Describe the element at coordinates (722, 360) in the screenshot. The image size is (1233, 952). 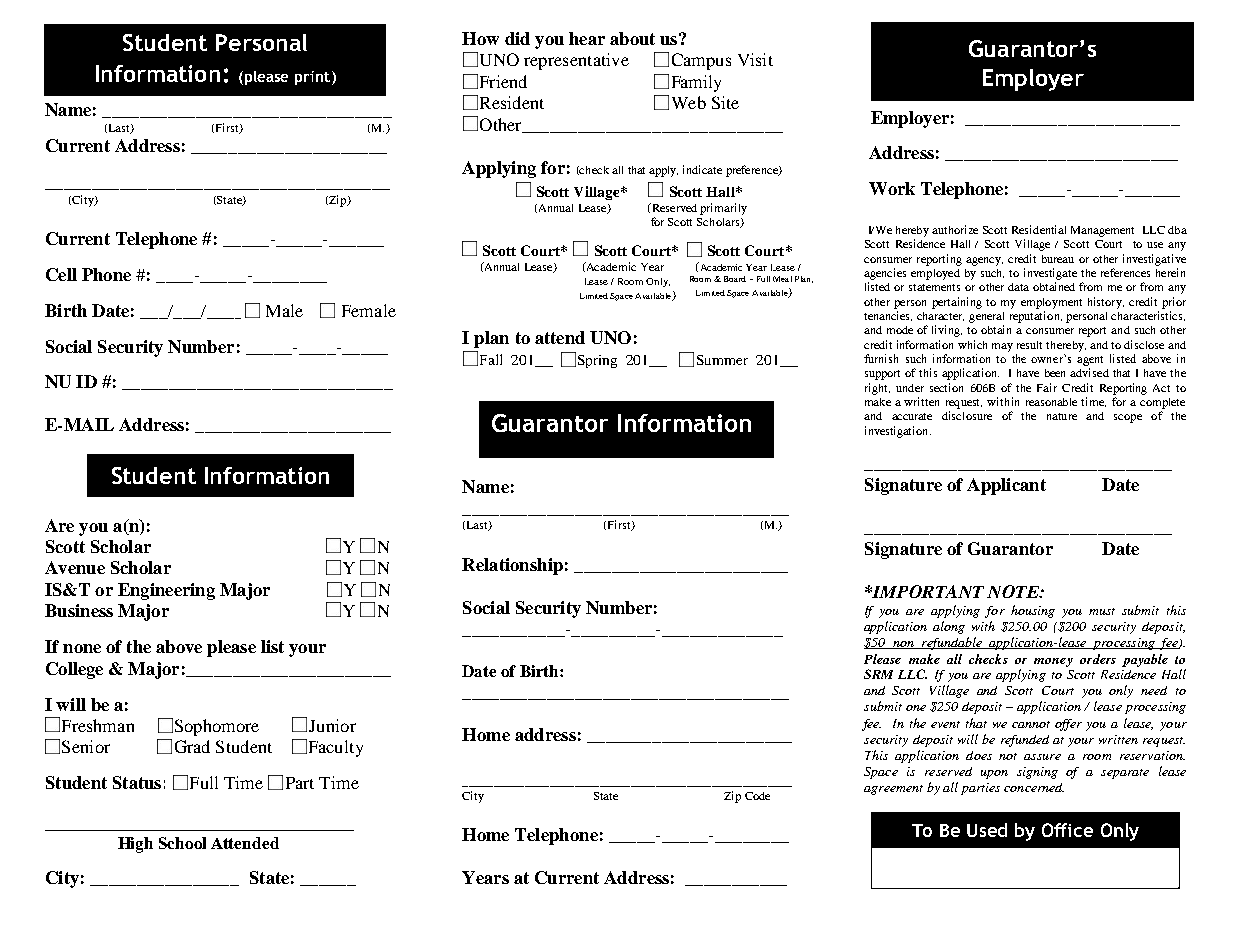
I see `Summer` at that location.
